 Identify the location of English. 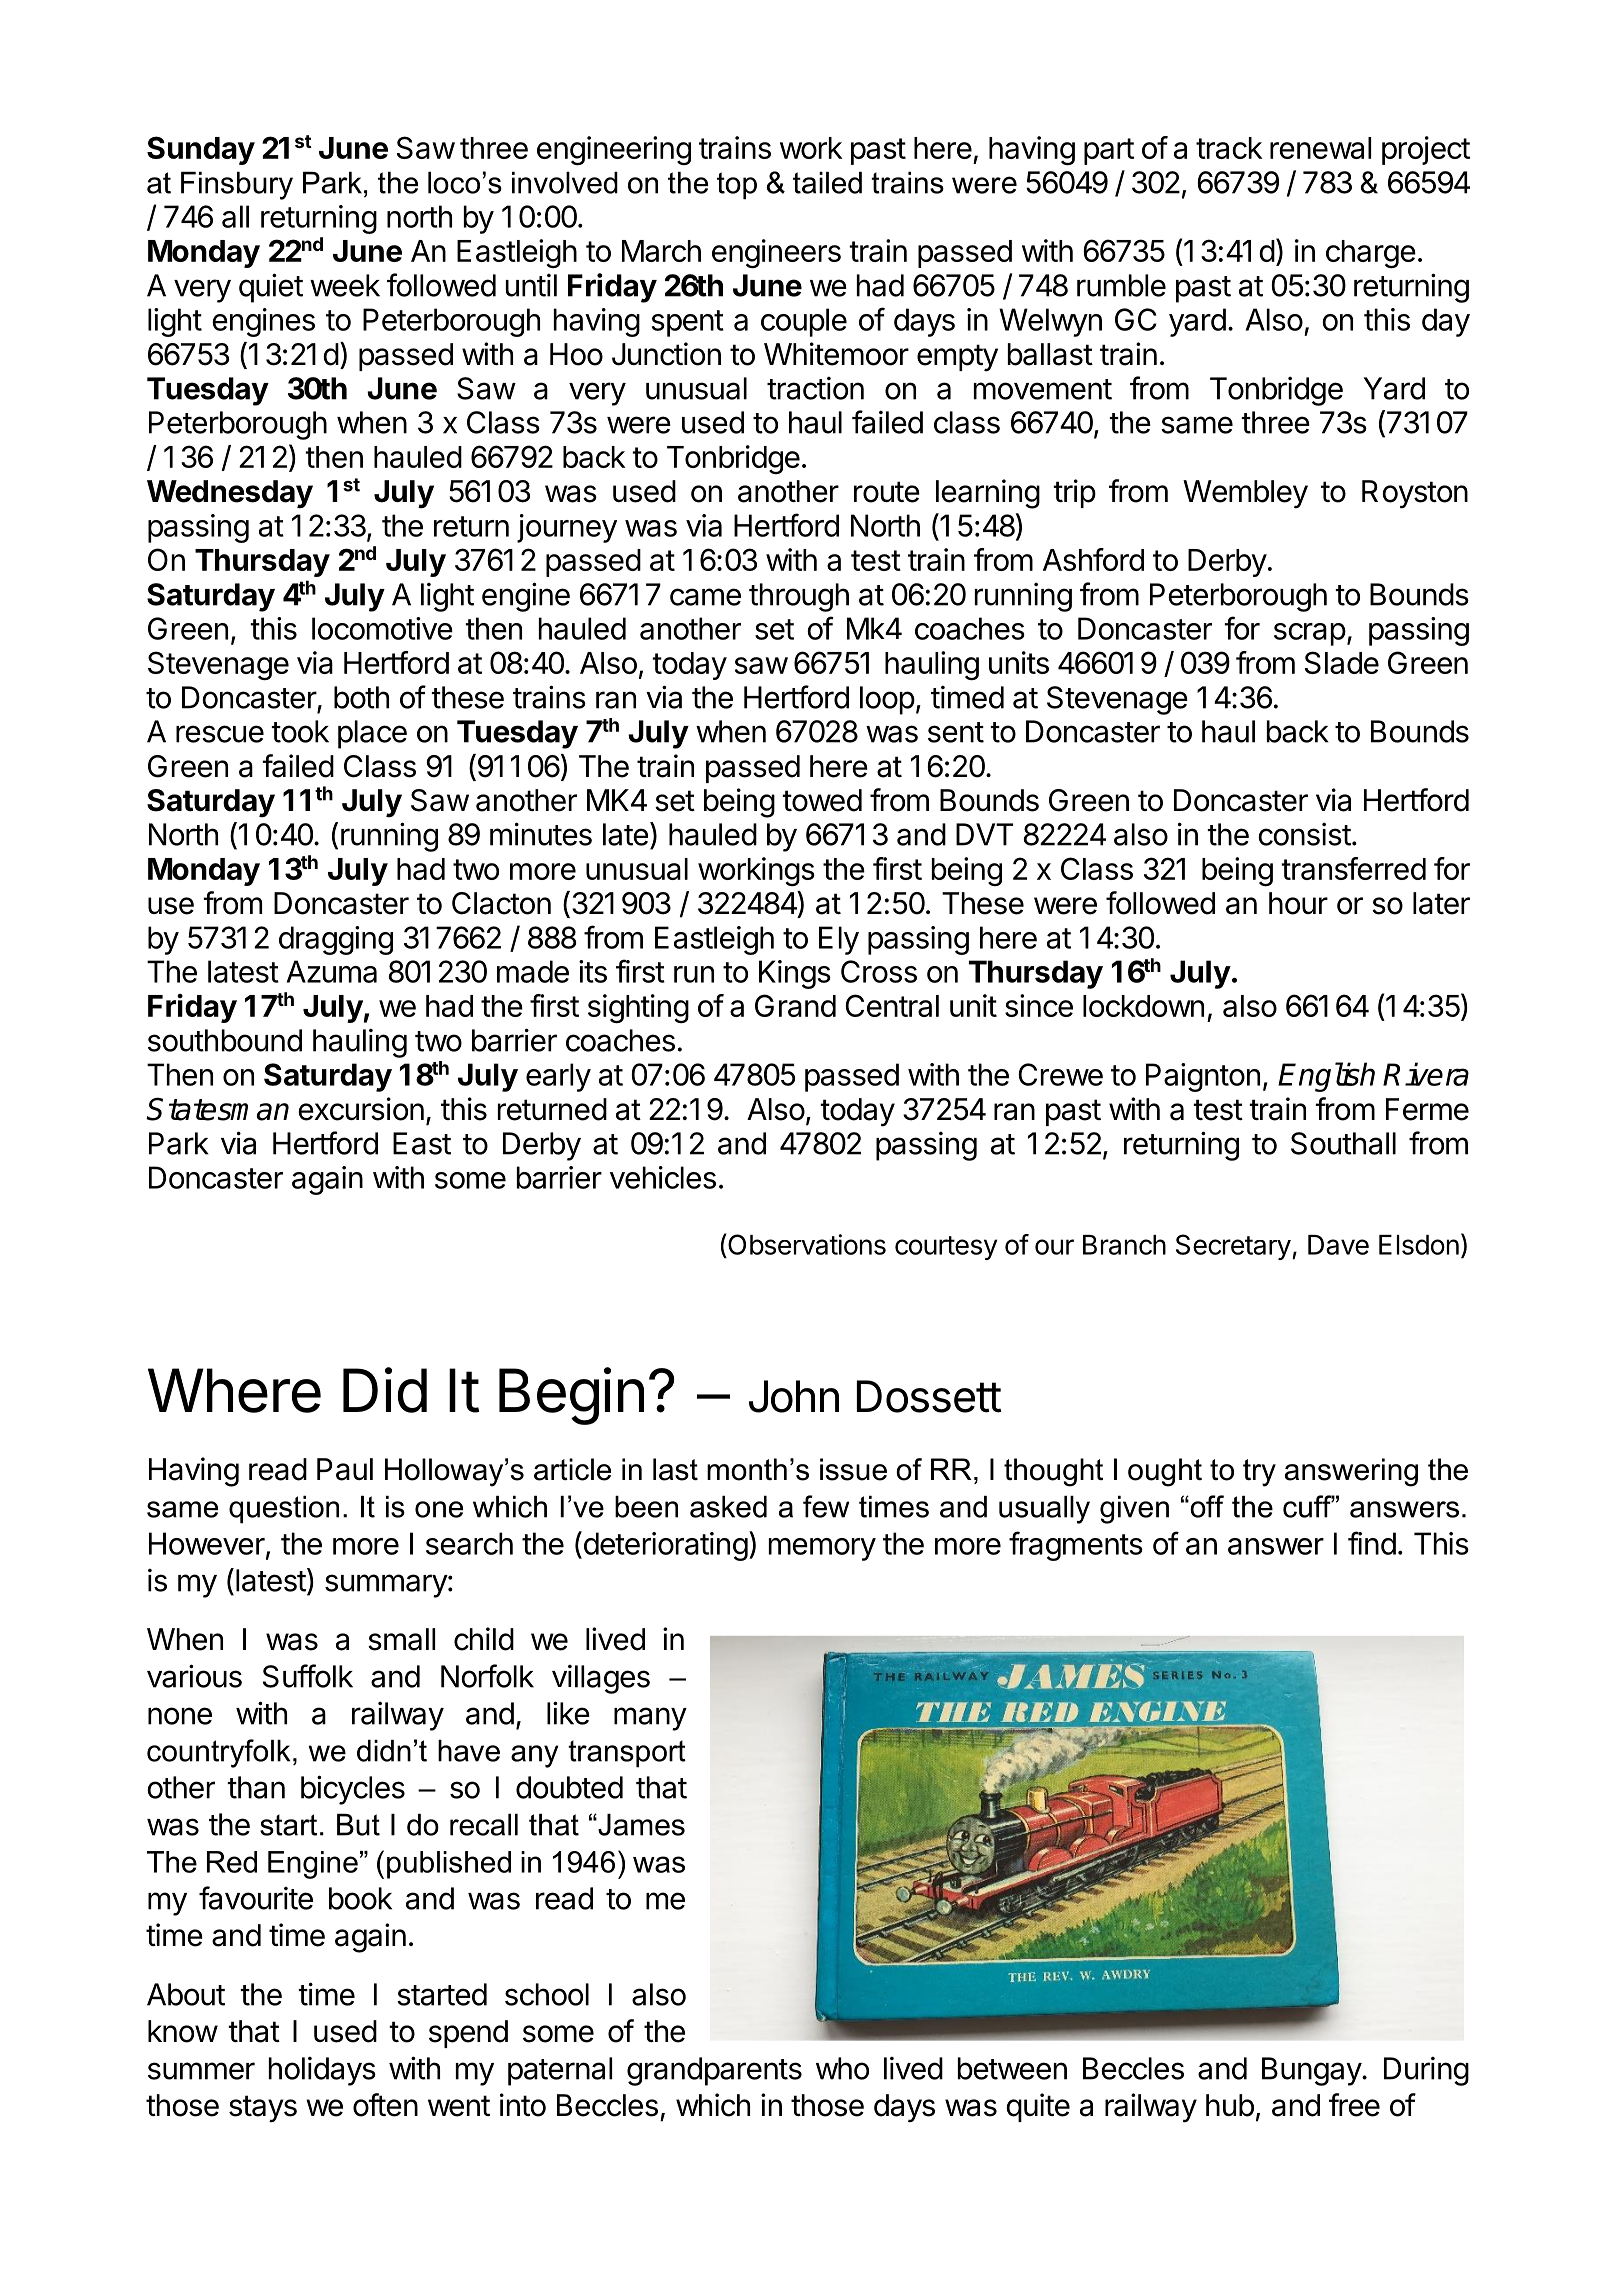
(1326, 1077).
